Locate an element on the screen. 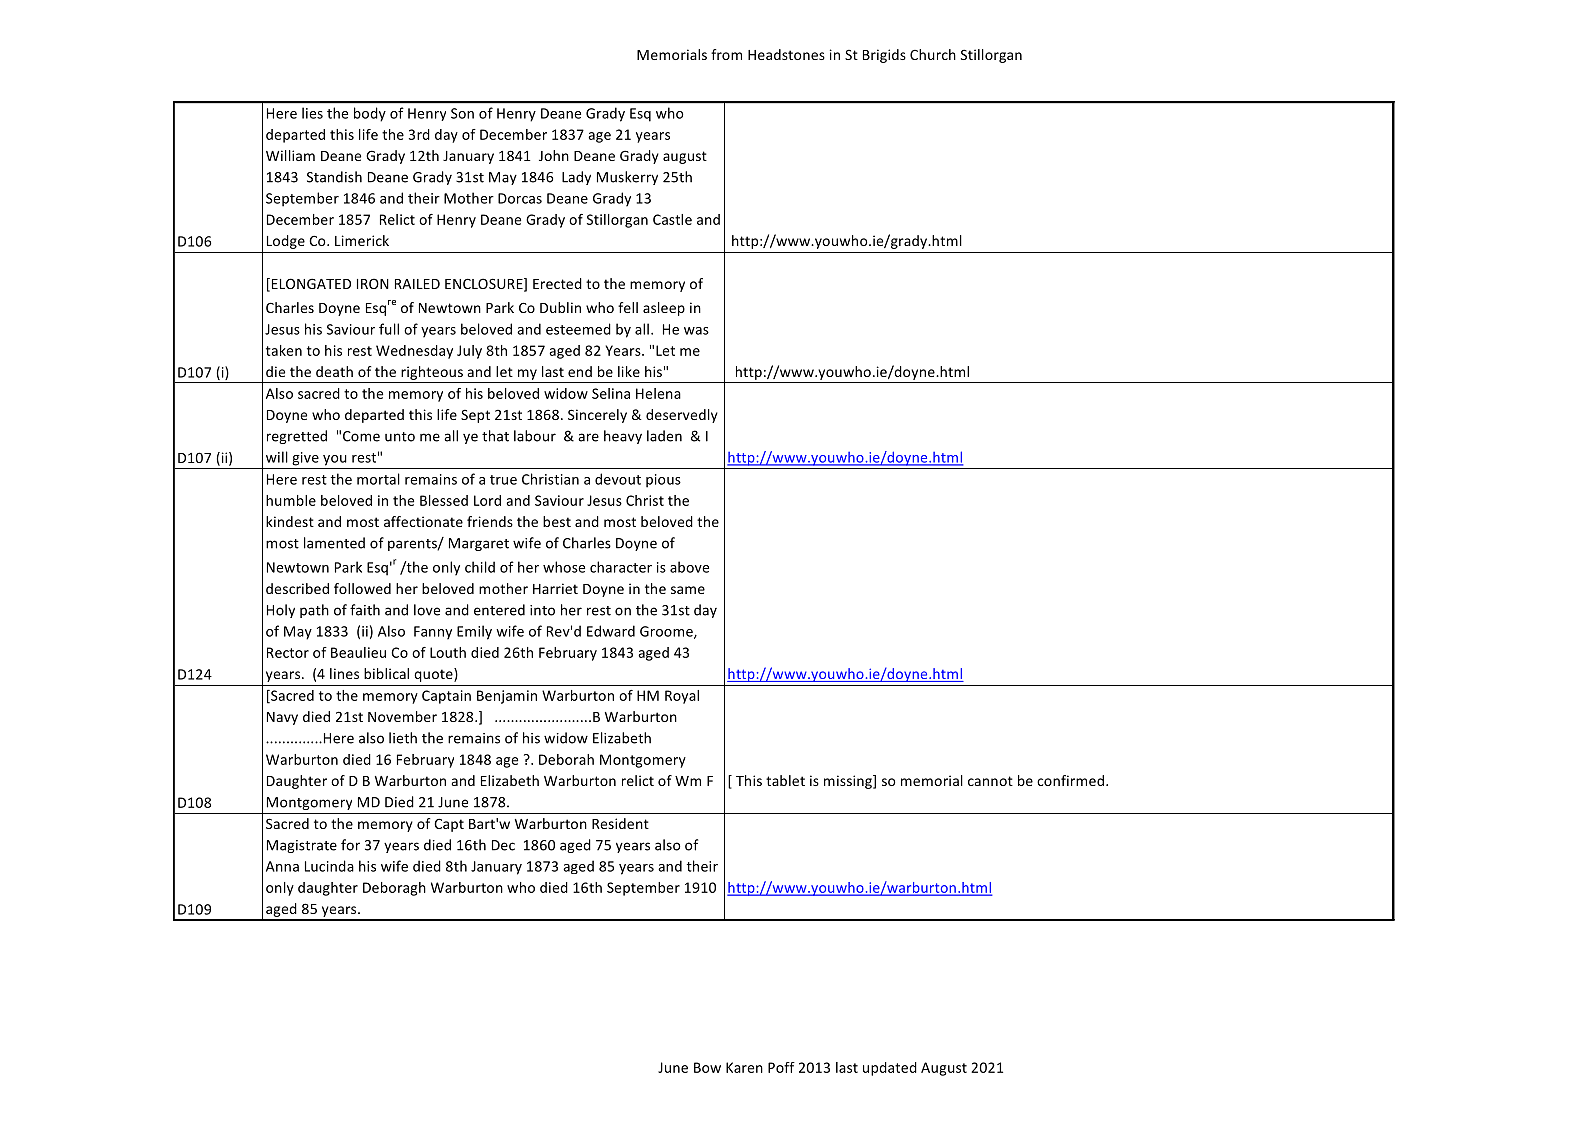 This screenshot has width=1588, height=1123. Come is located at coordinates (361, 436).
